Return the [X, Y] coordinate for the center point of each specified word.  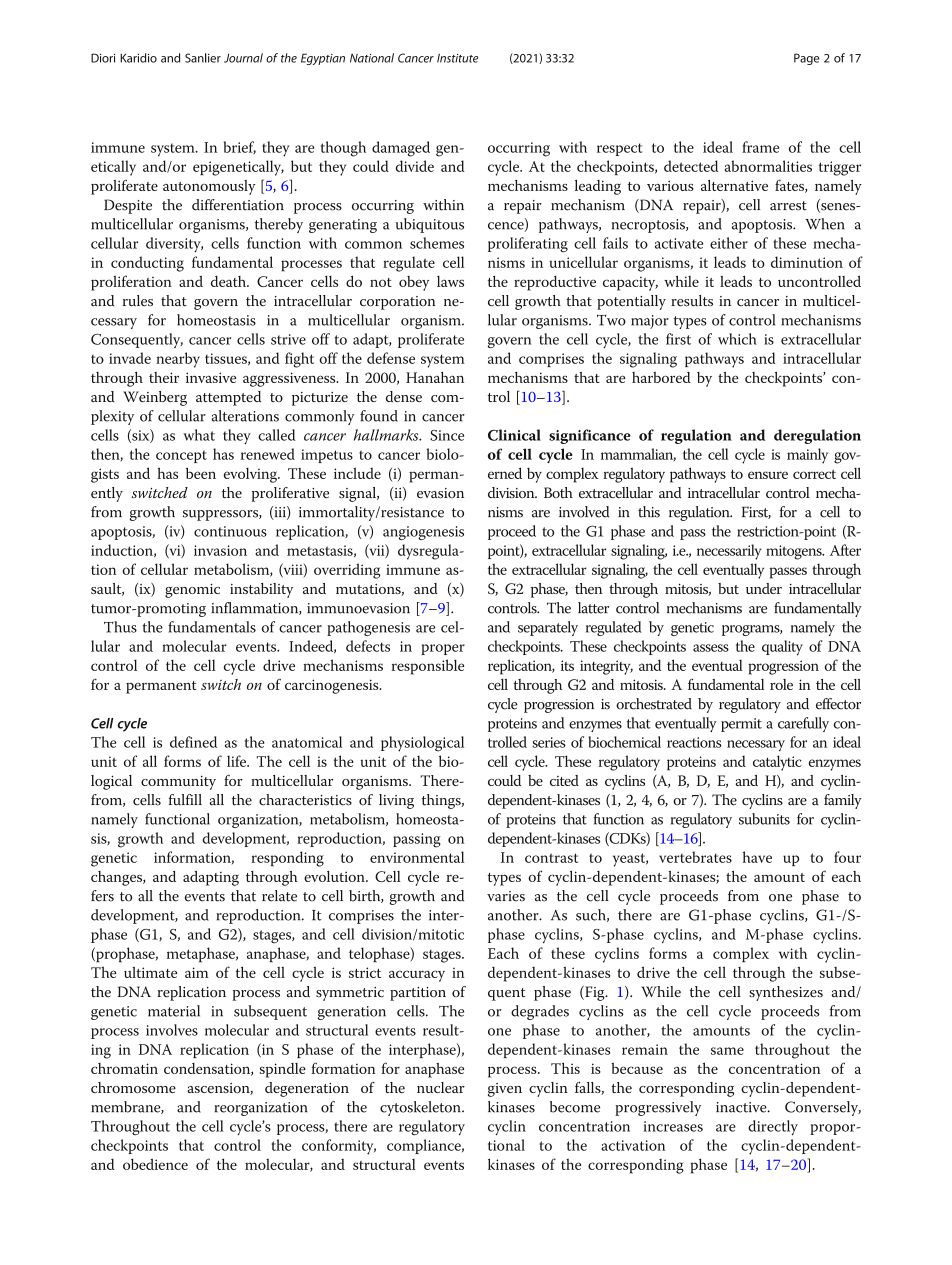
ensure [768, 475]
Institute [458, 58]
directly [773, 1127]
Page [807, 59]
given [505, 1090]
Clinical [514, 435]
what [199, 435]
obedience [155, 1164]
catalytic [777, 763]
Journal [243, 58]
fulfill [185, 800]
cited [564, 780]
